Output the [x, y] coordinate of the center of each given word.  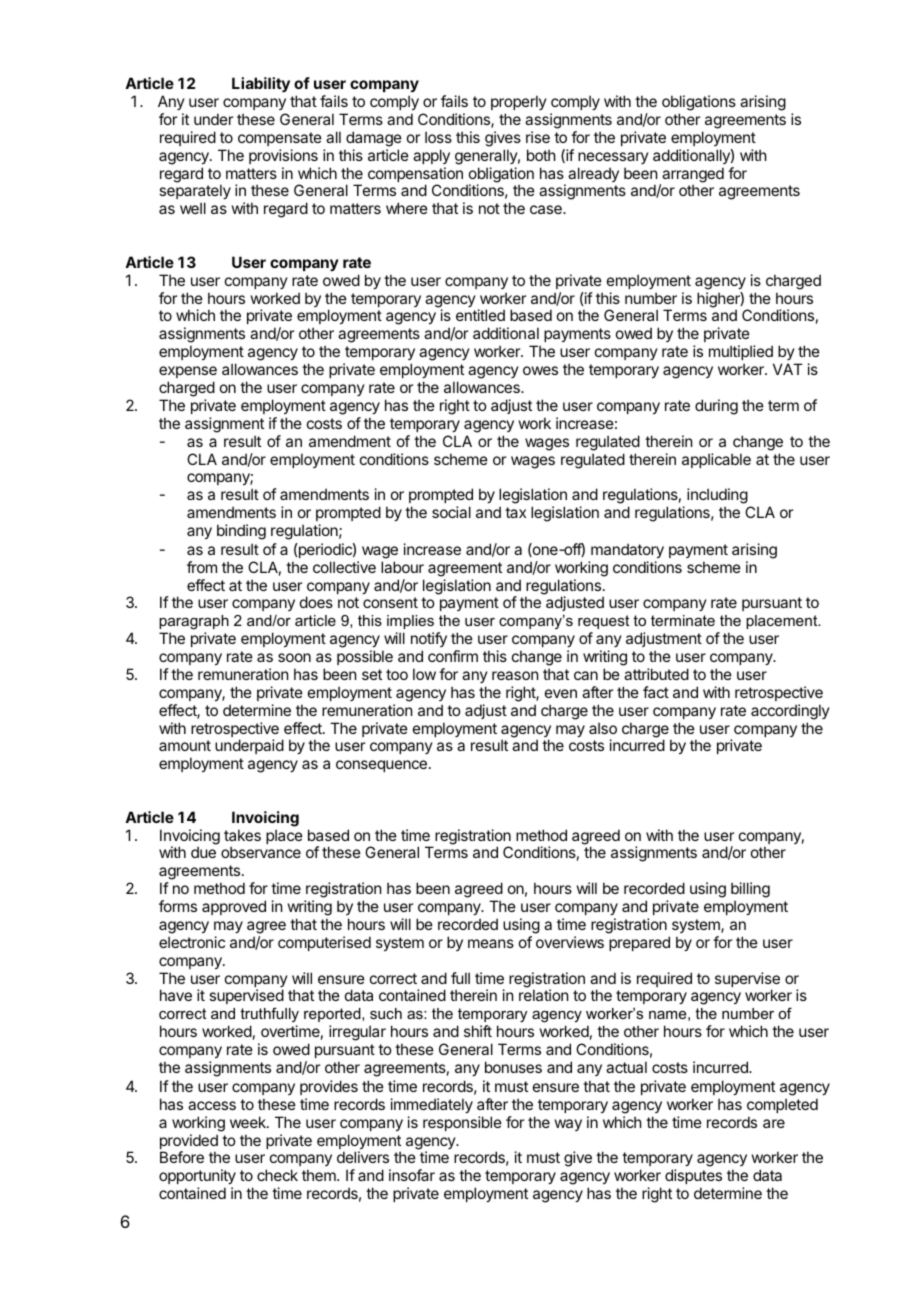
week [249, 1122]
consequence [381, 766]
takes [242, 835]
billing [750, 891]
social [451, 512]
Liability [261, 85]
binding [241, 532]
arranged [692, 176]
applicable [716, 460]
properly [519, 102]
